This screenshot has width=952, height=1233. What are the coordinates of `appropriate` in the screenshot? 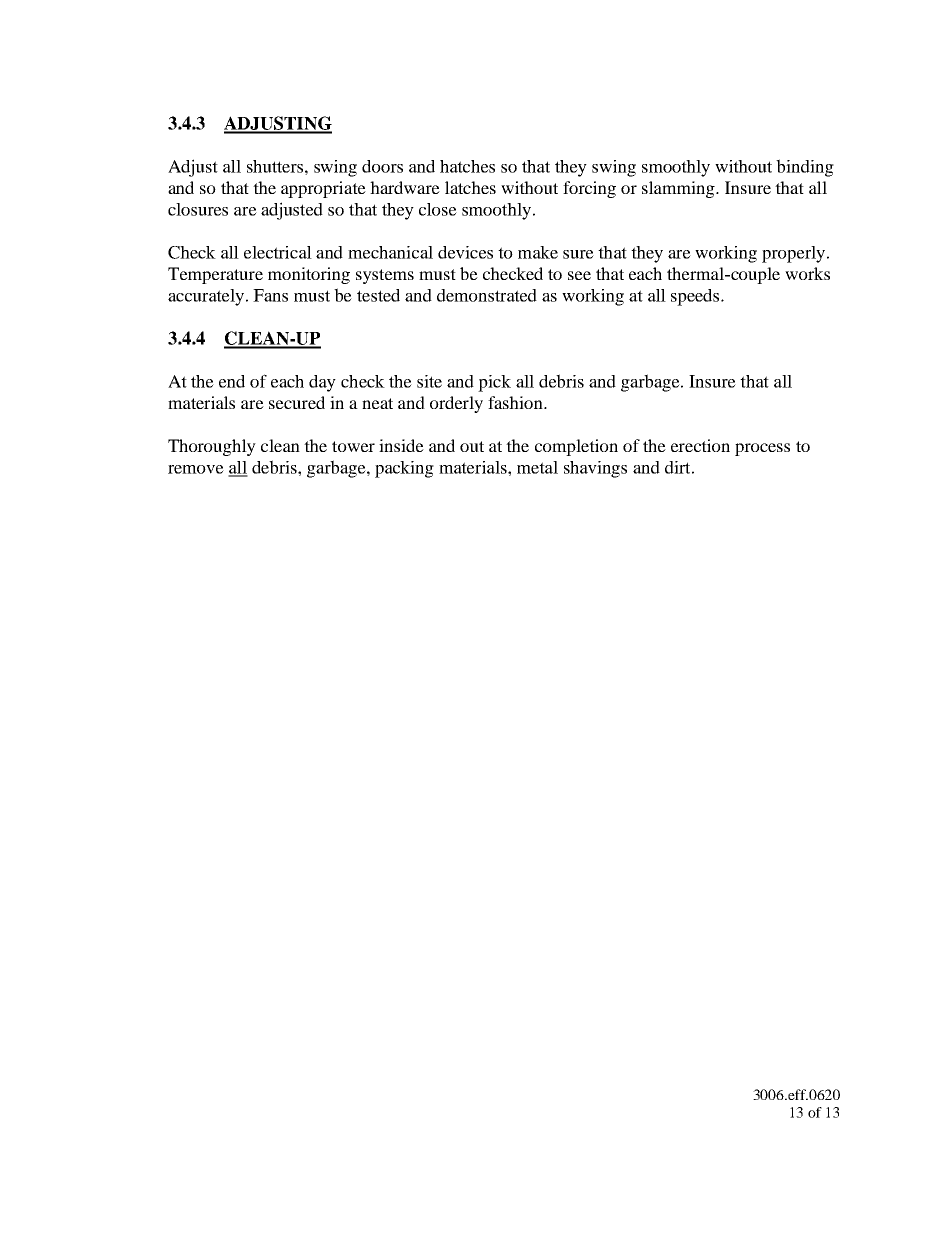 It's located at (323, 189).
